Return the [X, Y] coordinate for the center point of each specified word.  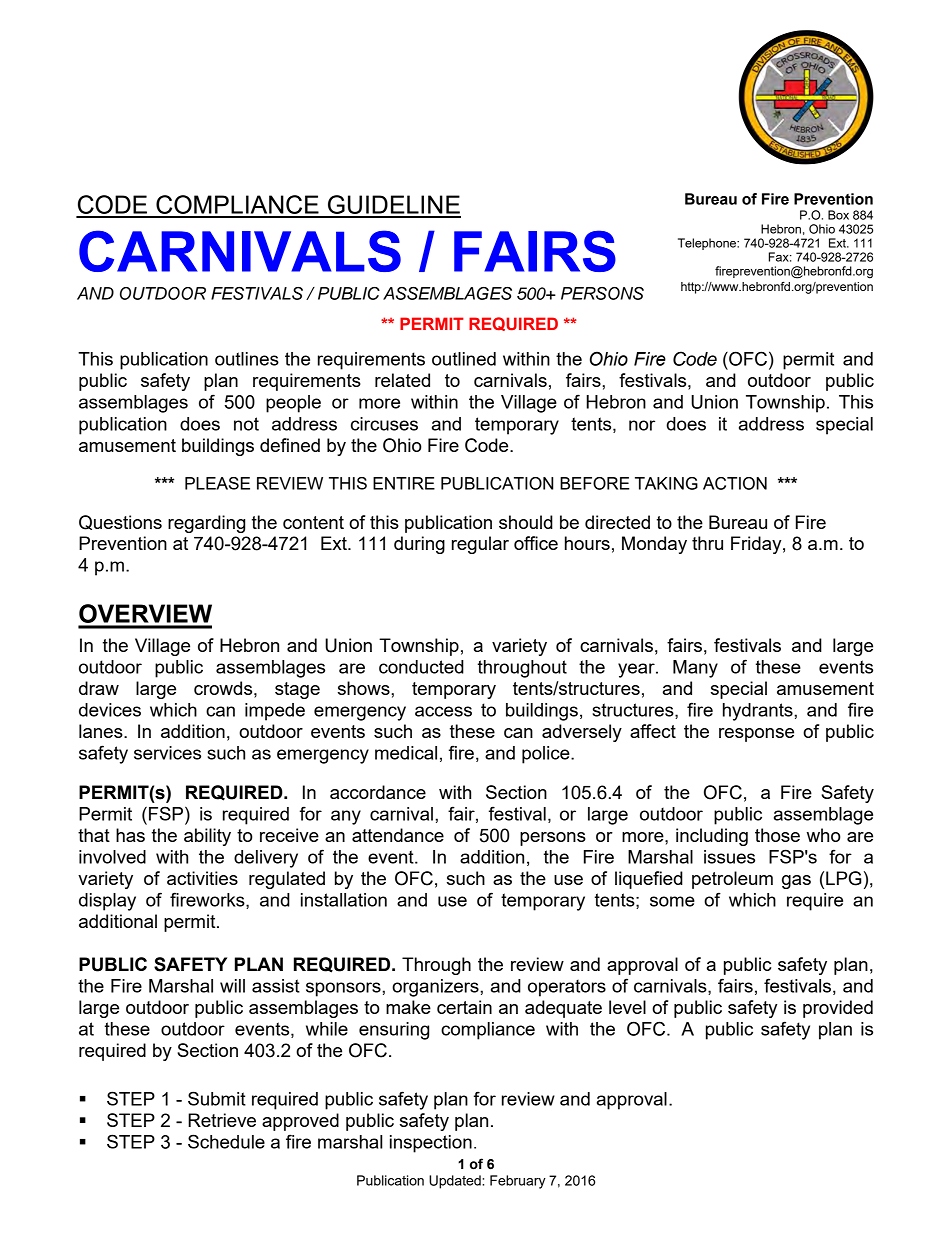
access [443, 711]
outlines [247, 359]
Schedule [226, 1141]
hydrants [759, 712]
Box [838, 215]
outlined [464, 359]
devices [110, 710]
